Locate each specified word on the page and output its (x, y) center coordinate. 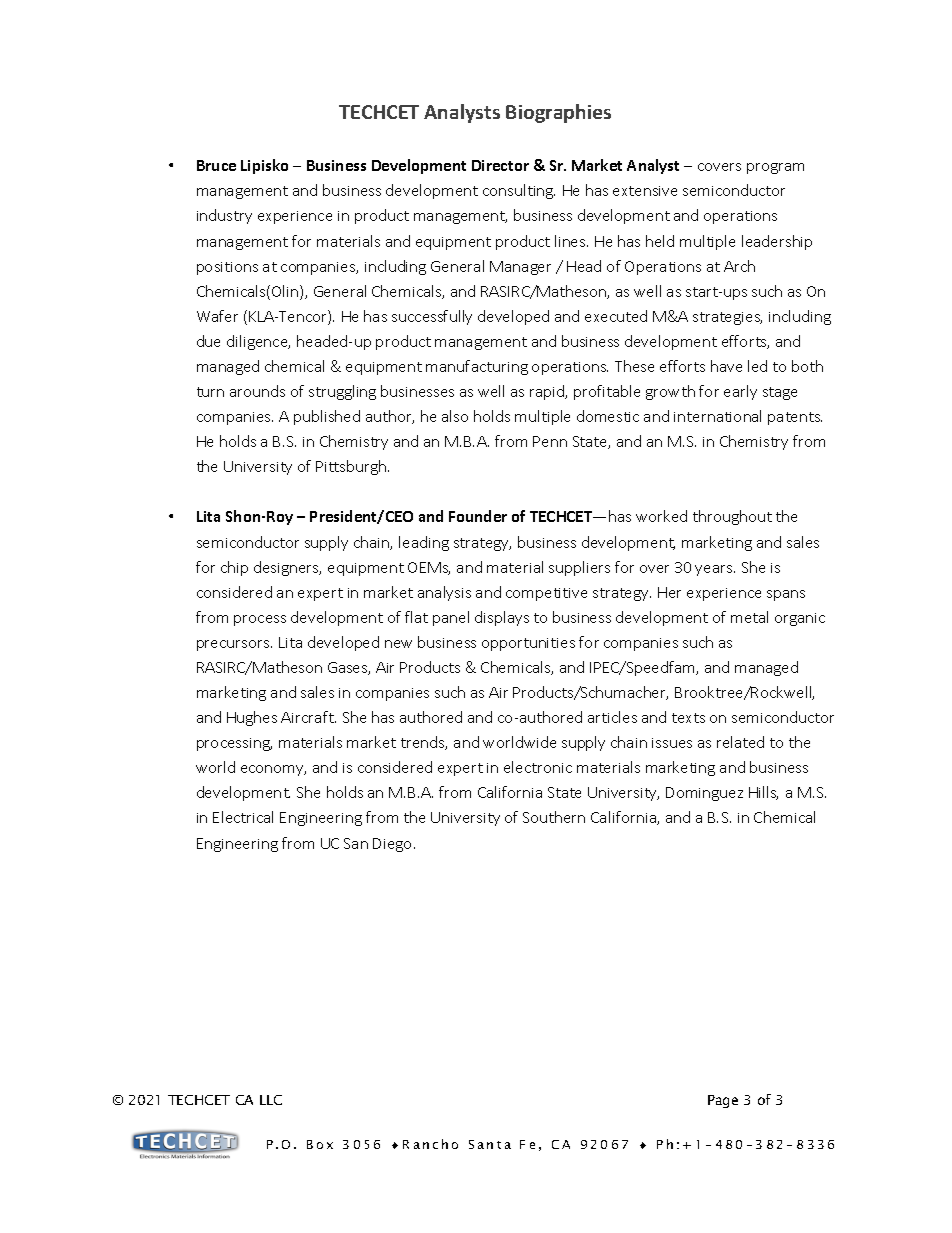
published (327, 417)
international (717, 416)
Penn (550, 441)
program (775, 168)
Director (500, 165)
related (740, 742)
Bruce (216, 165)
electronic (538, 767)
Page (723, 1101)
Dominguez (704, 794)
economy (273, 770)
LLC (271, 1100)
